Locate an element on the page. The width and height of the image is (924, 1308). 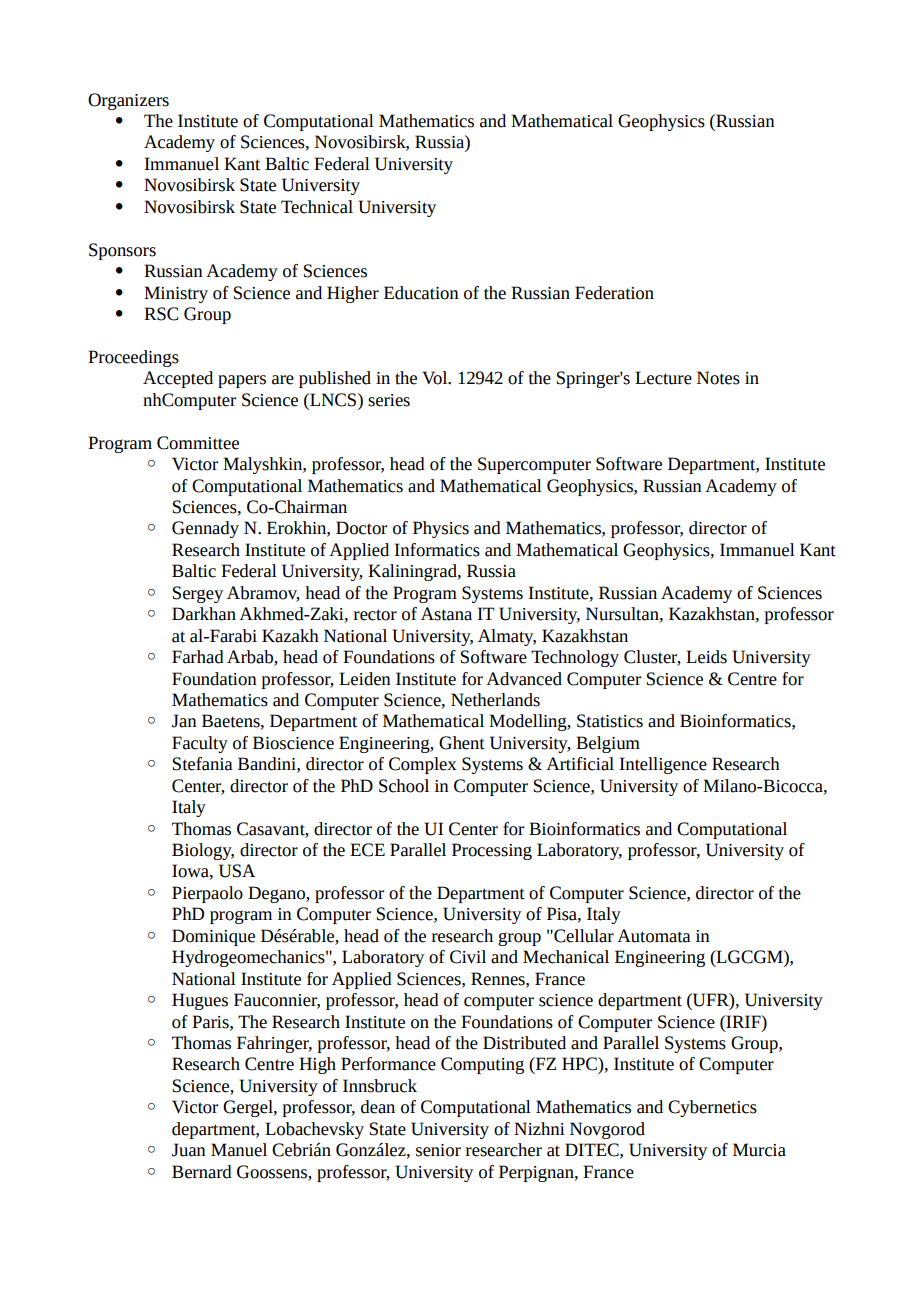
Technical is located at coordinates (317, 207).
